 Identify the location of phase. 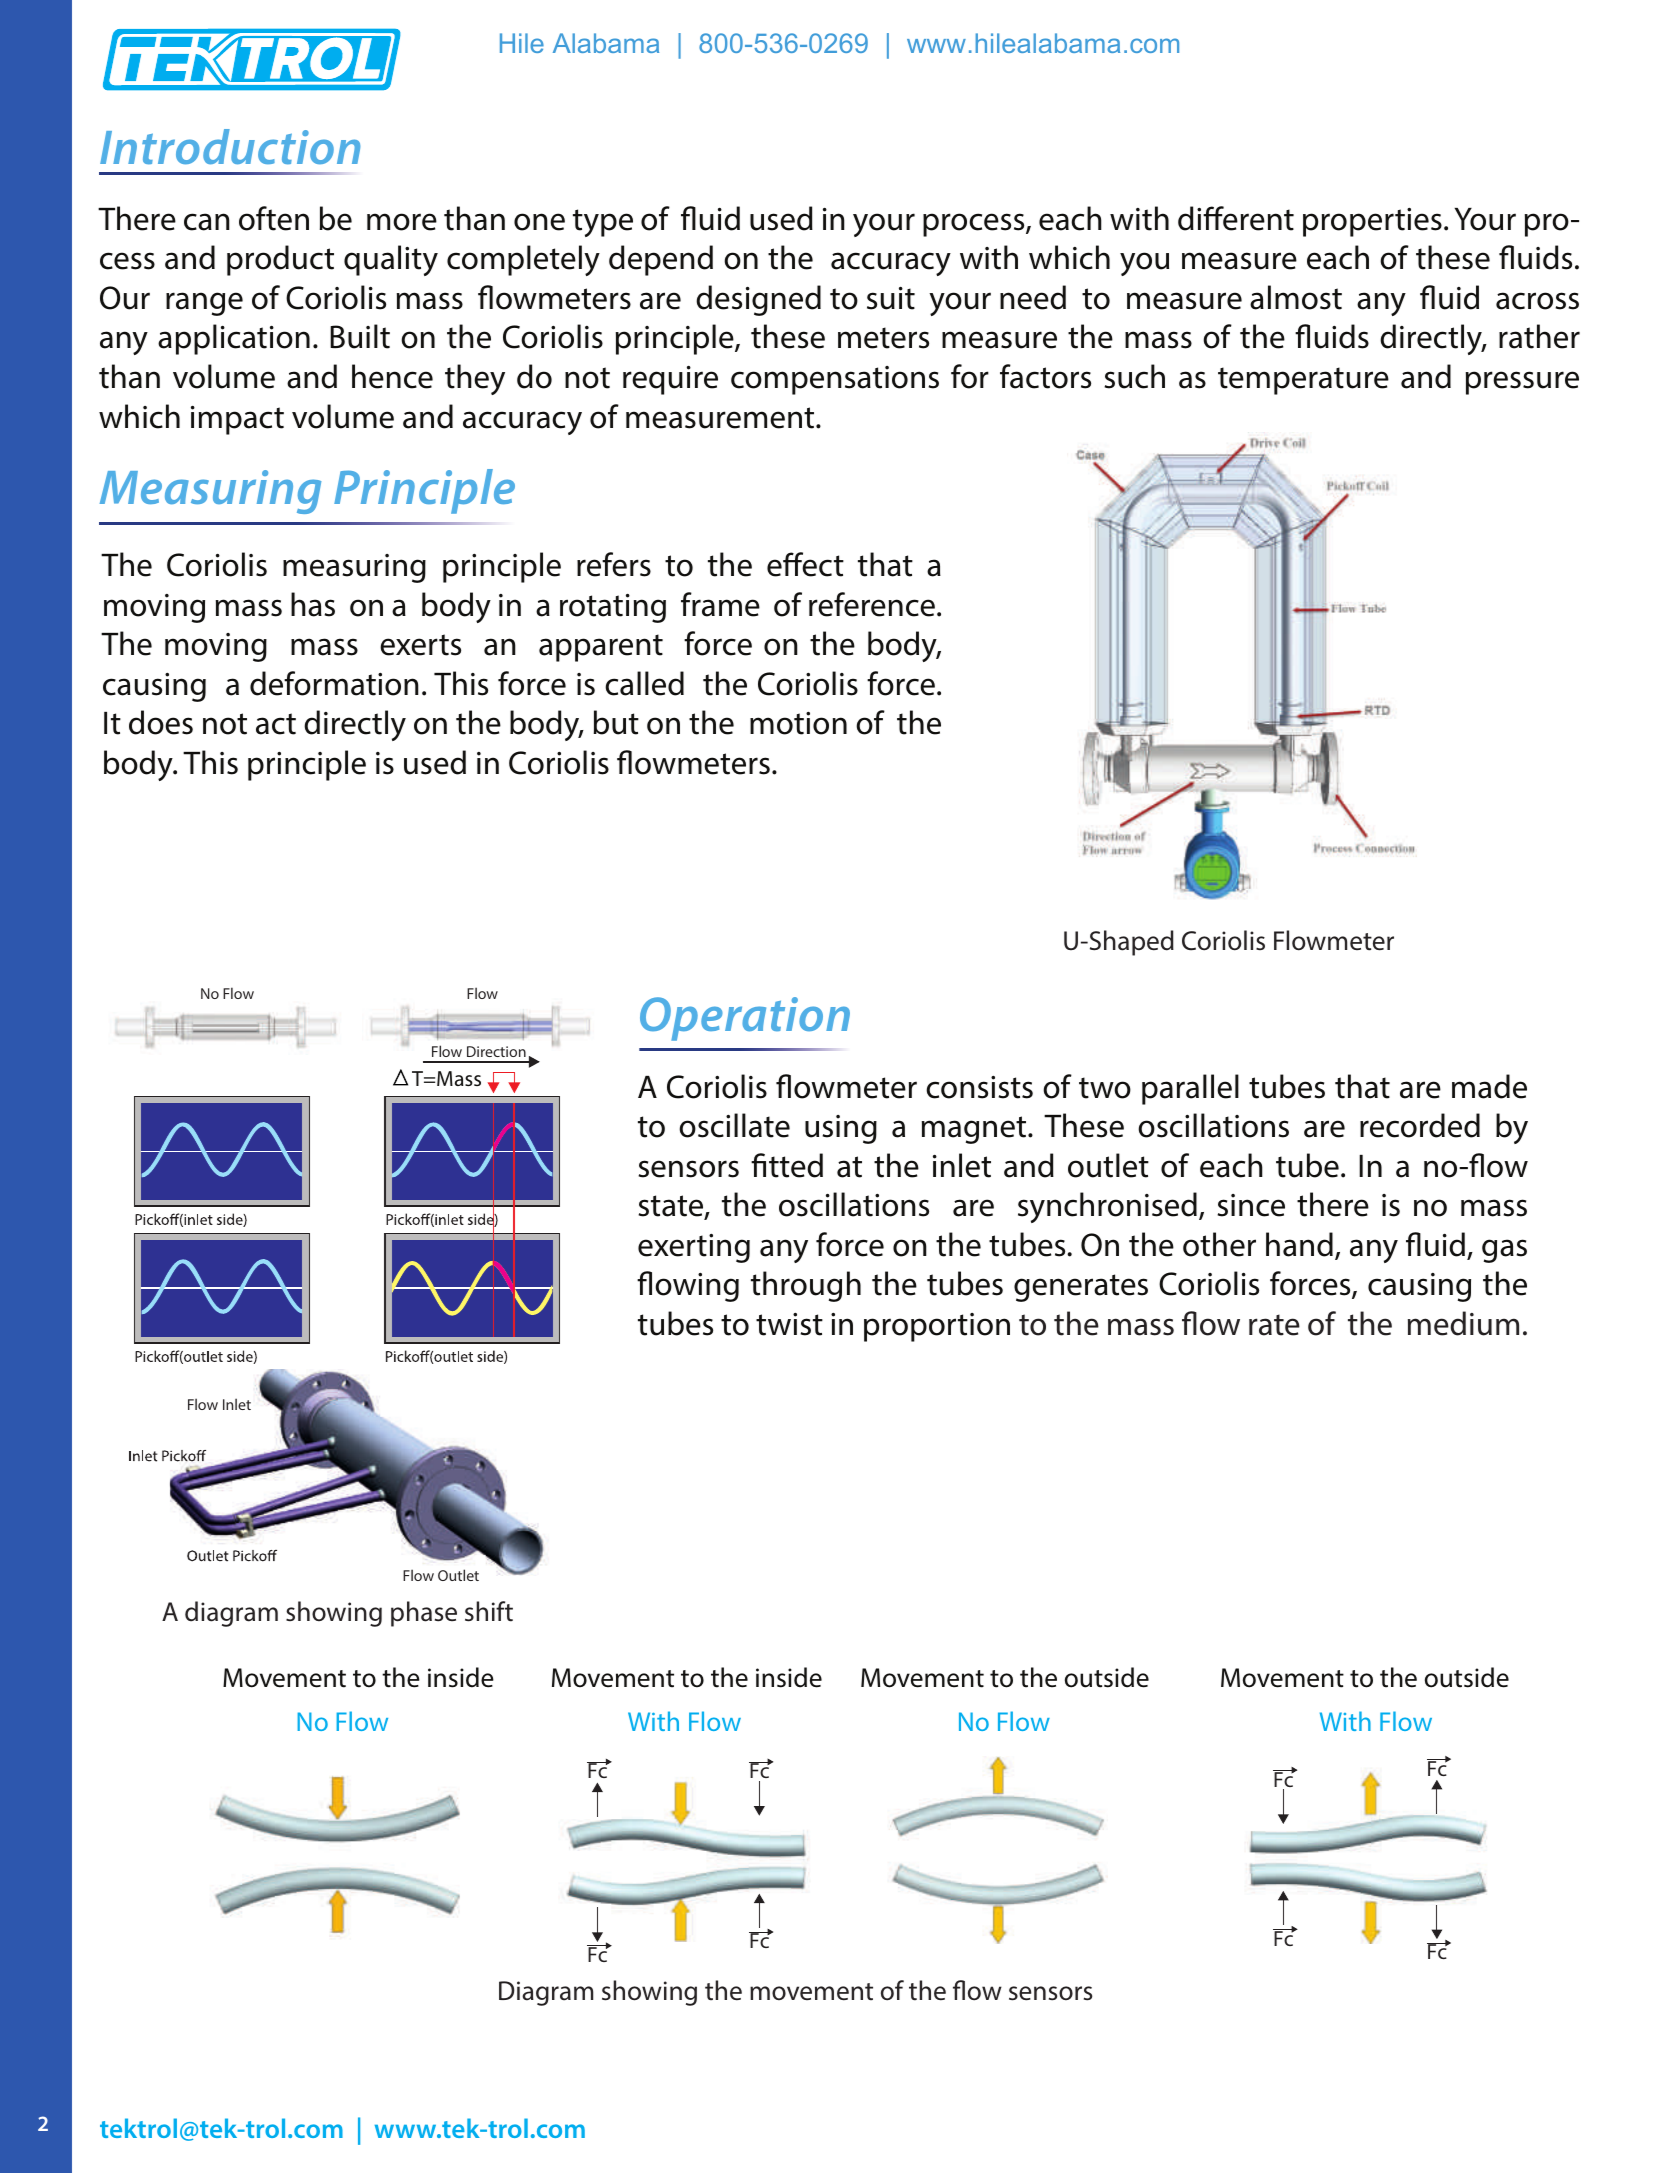
(424, 1614).
